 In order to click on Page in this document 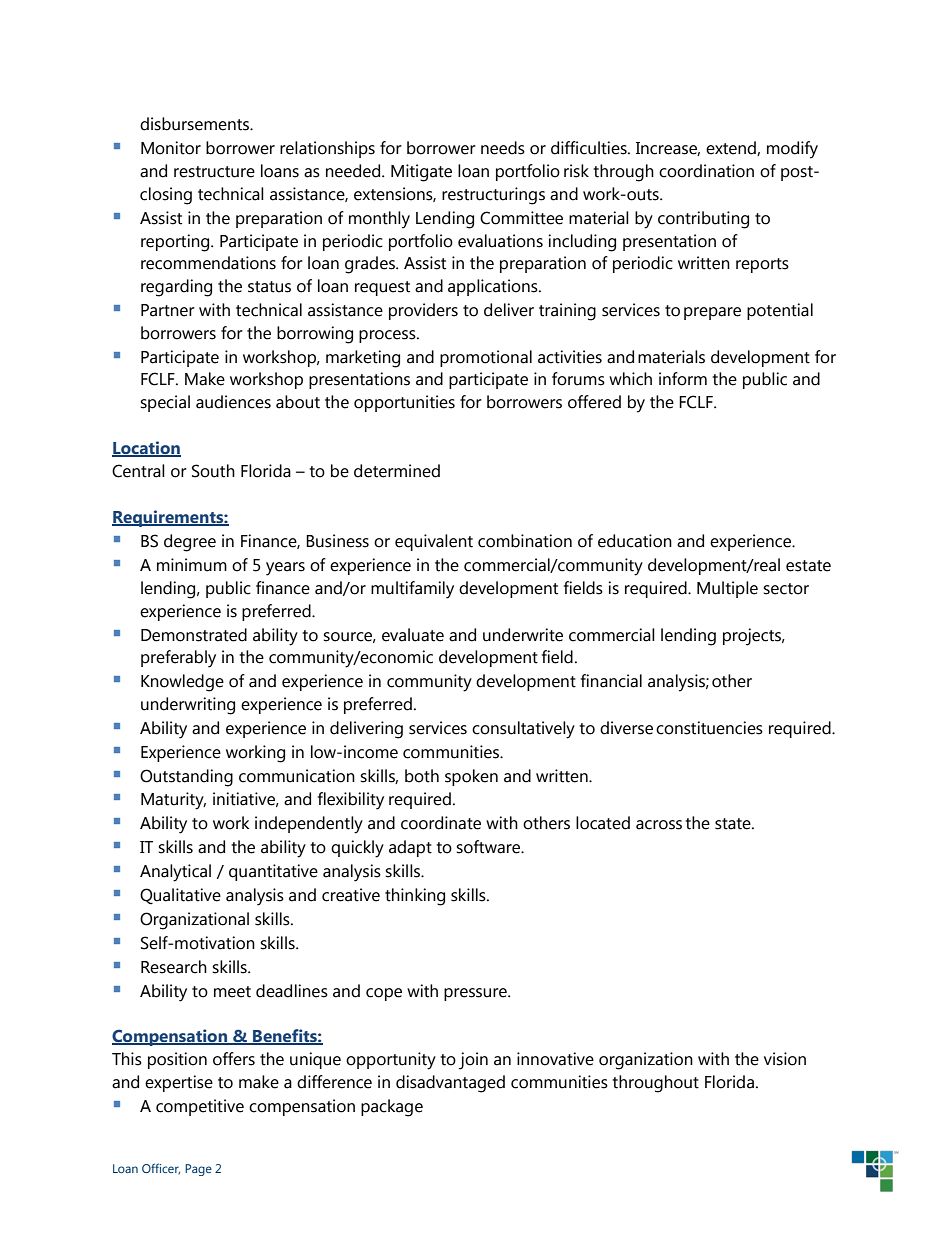, I will do `click(198, 1170)`.
